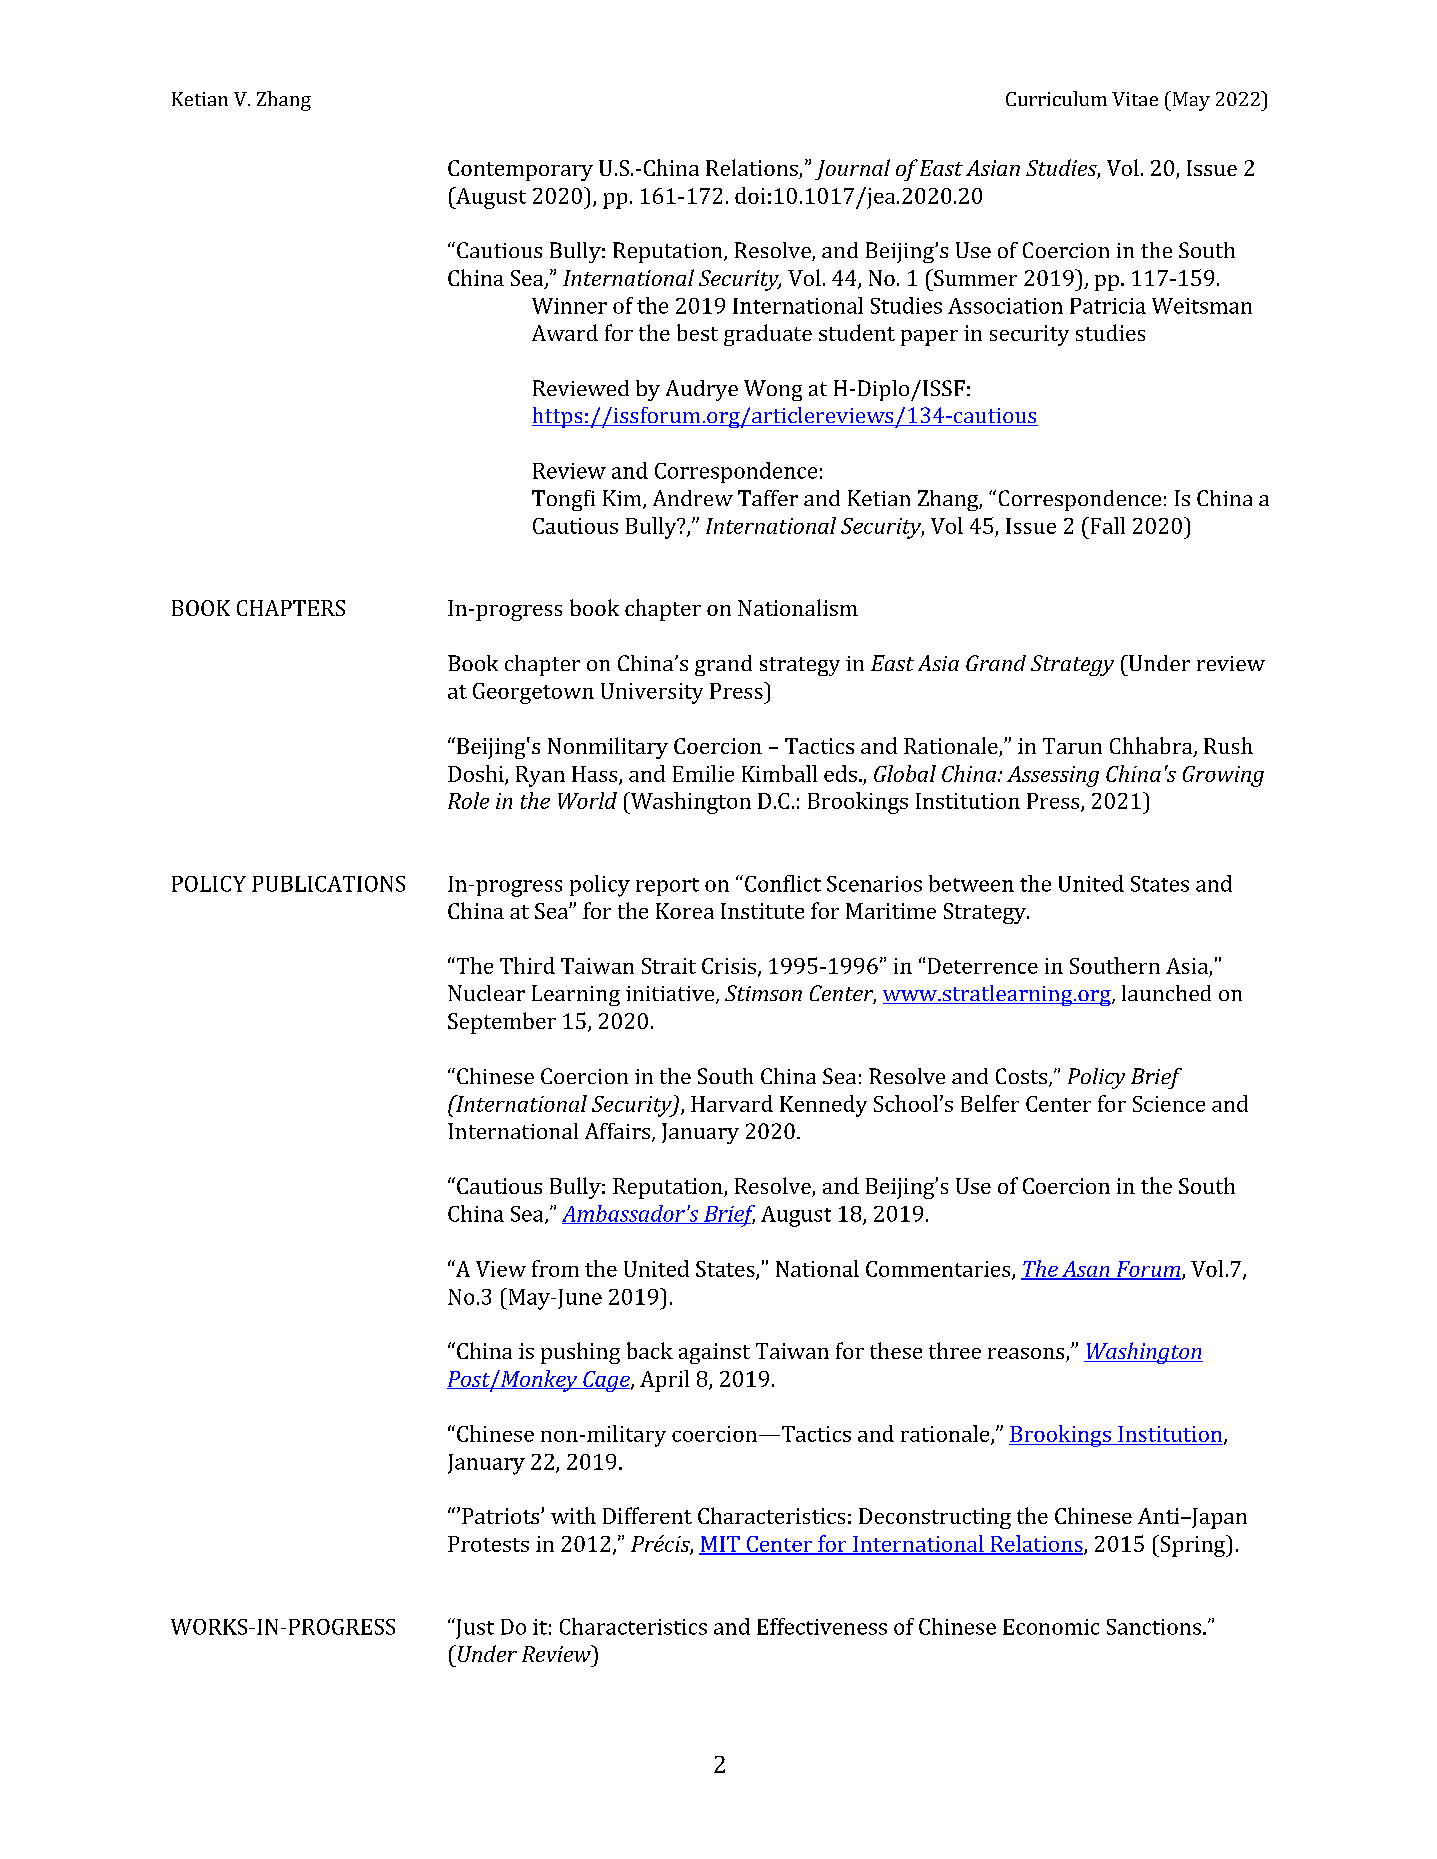  Describe the element at coordinates (520, 170) in the screenshot. I see `Contemporary` at that location.
